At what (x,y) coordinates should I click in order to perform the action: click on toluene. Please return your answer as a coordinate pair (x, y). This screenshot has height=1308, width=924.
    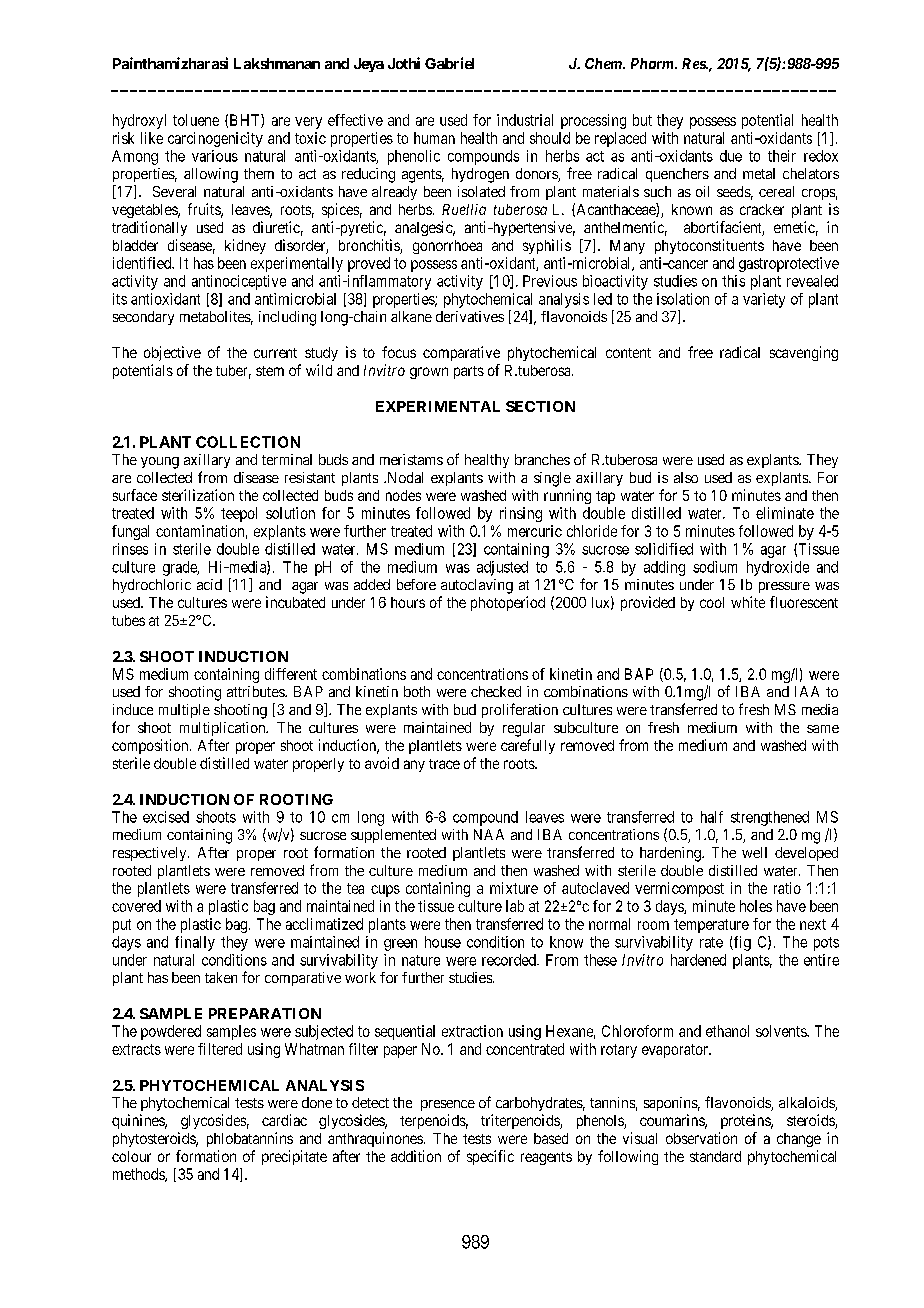
    Looking at the image, I should click on (196, 120).
